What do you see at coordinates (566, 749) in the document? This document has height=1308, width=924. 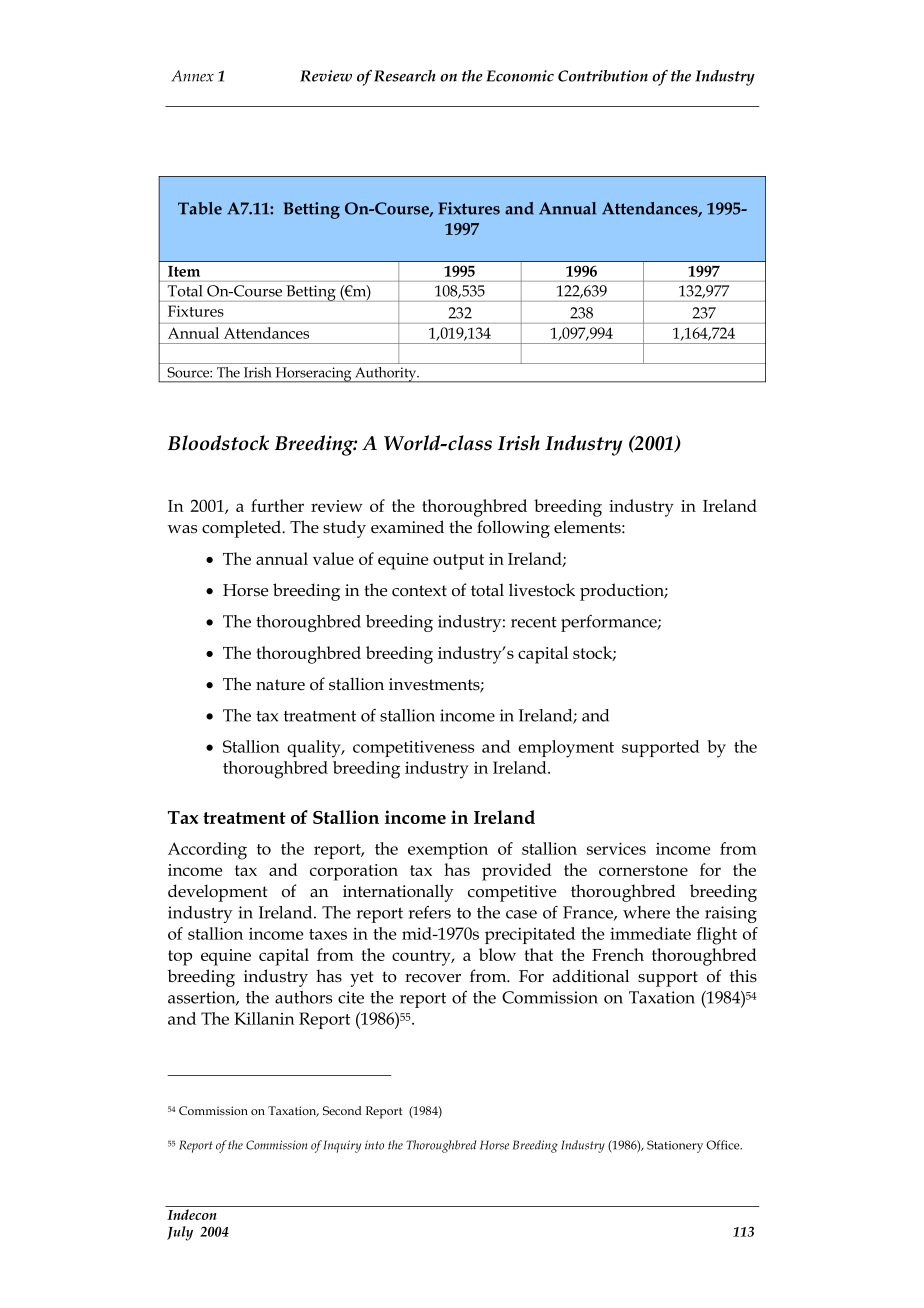 I see `employment` at bounding box center [566, 749].
